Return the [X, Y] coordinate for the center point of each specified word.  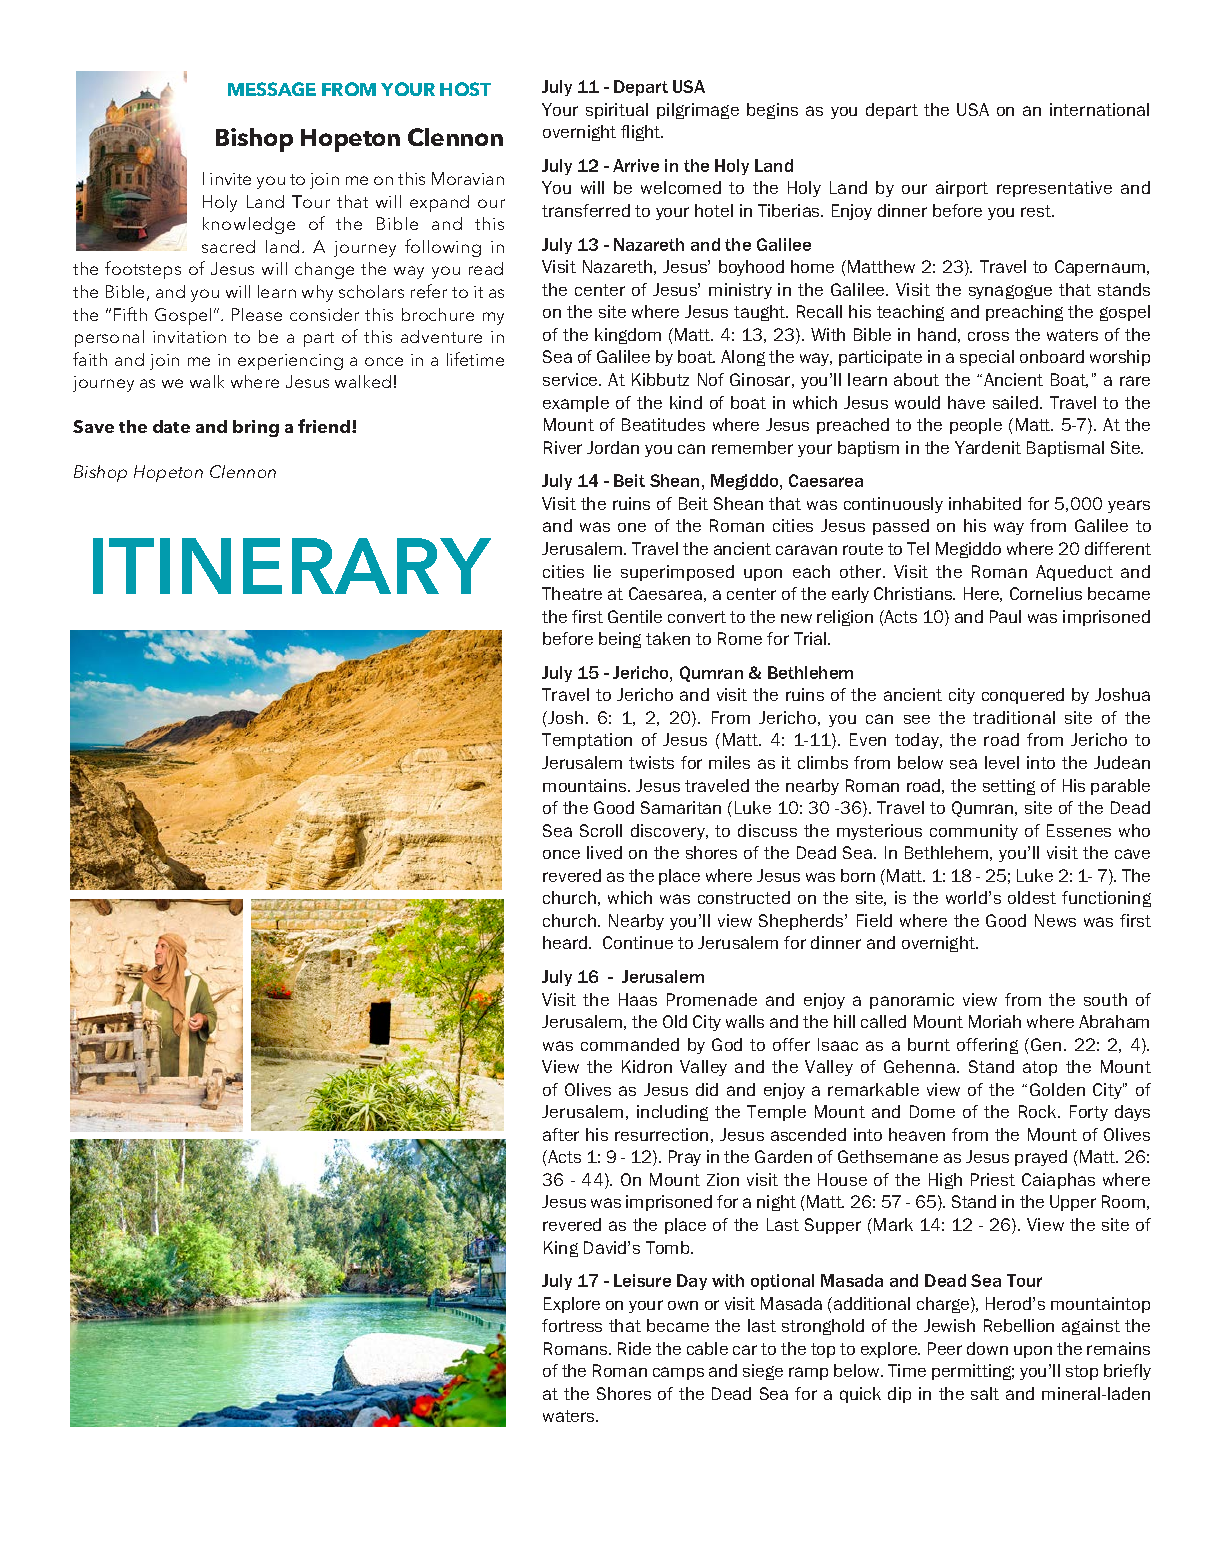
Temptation [587, 741]
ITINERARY [292, 566]
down [987, 1348]
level [1002, 762]
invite [230, 179]
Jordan [613, 447]
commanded [630, 1044]
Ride [634, 1348]
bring [256, 428]
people [976, 426]
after [561, 1134]
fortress [572, 1325]
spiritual [617, 111]
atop [1040, 1068]
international [1099, 109]
